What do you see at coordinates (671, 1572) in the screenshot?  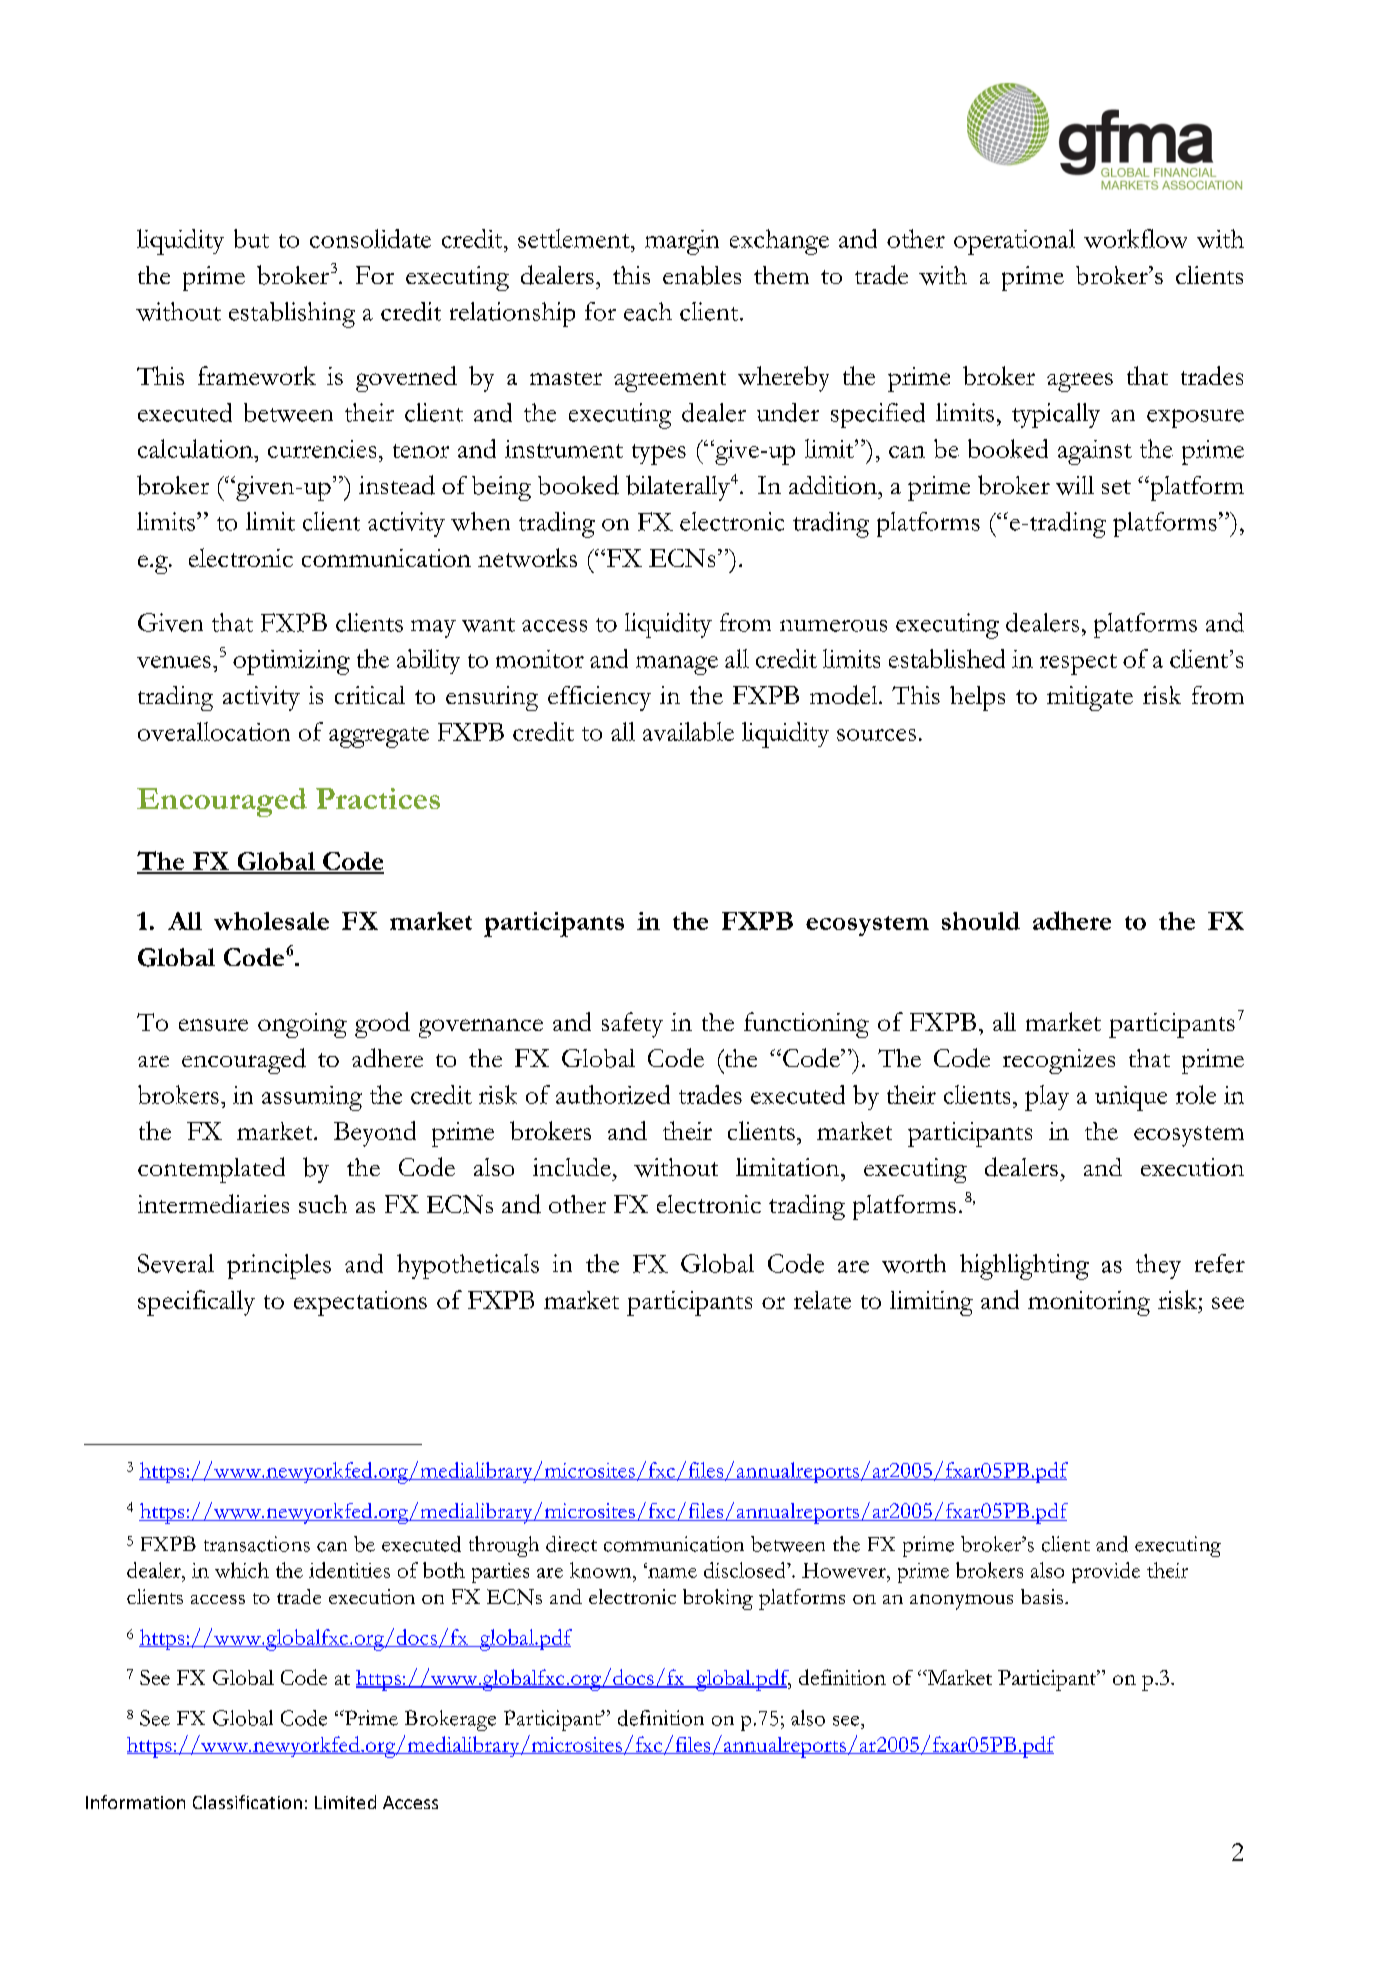 I see `name` at bounding box center [671, 1572].
